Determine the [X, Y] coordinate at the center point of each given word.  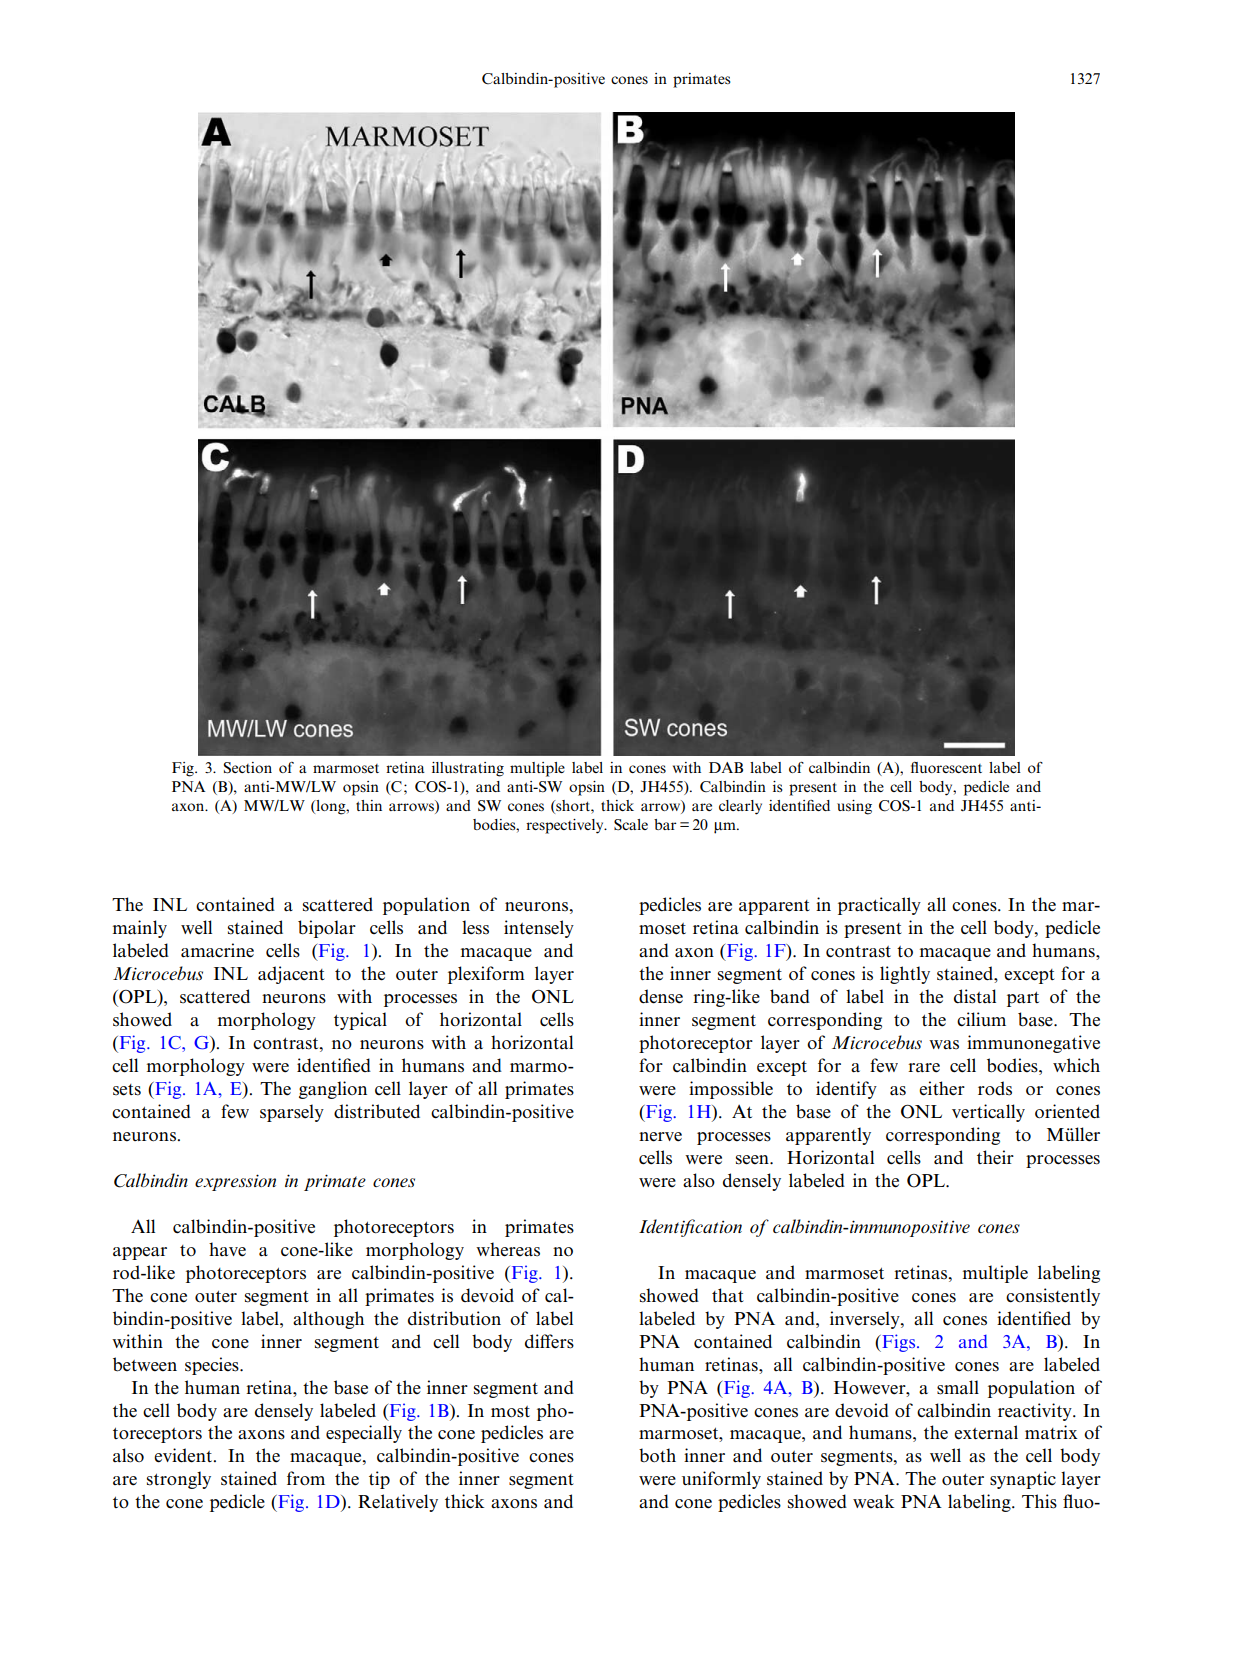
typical [360, 1021]
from [306, 1478]
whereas [508, 1249]
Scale [631, 825]
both [657, 1455]
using [854, 807]
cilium [981, 1019]
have [227, 1249]
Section [248, 768]
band [790, 996]
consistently [1053, 1297]
